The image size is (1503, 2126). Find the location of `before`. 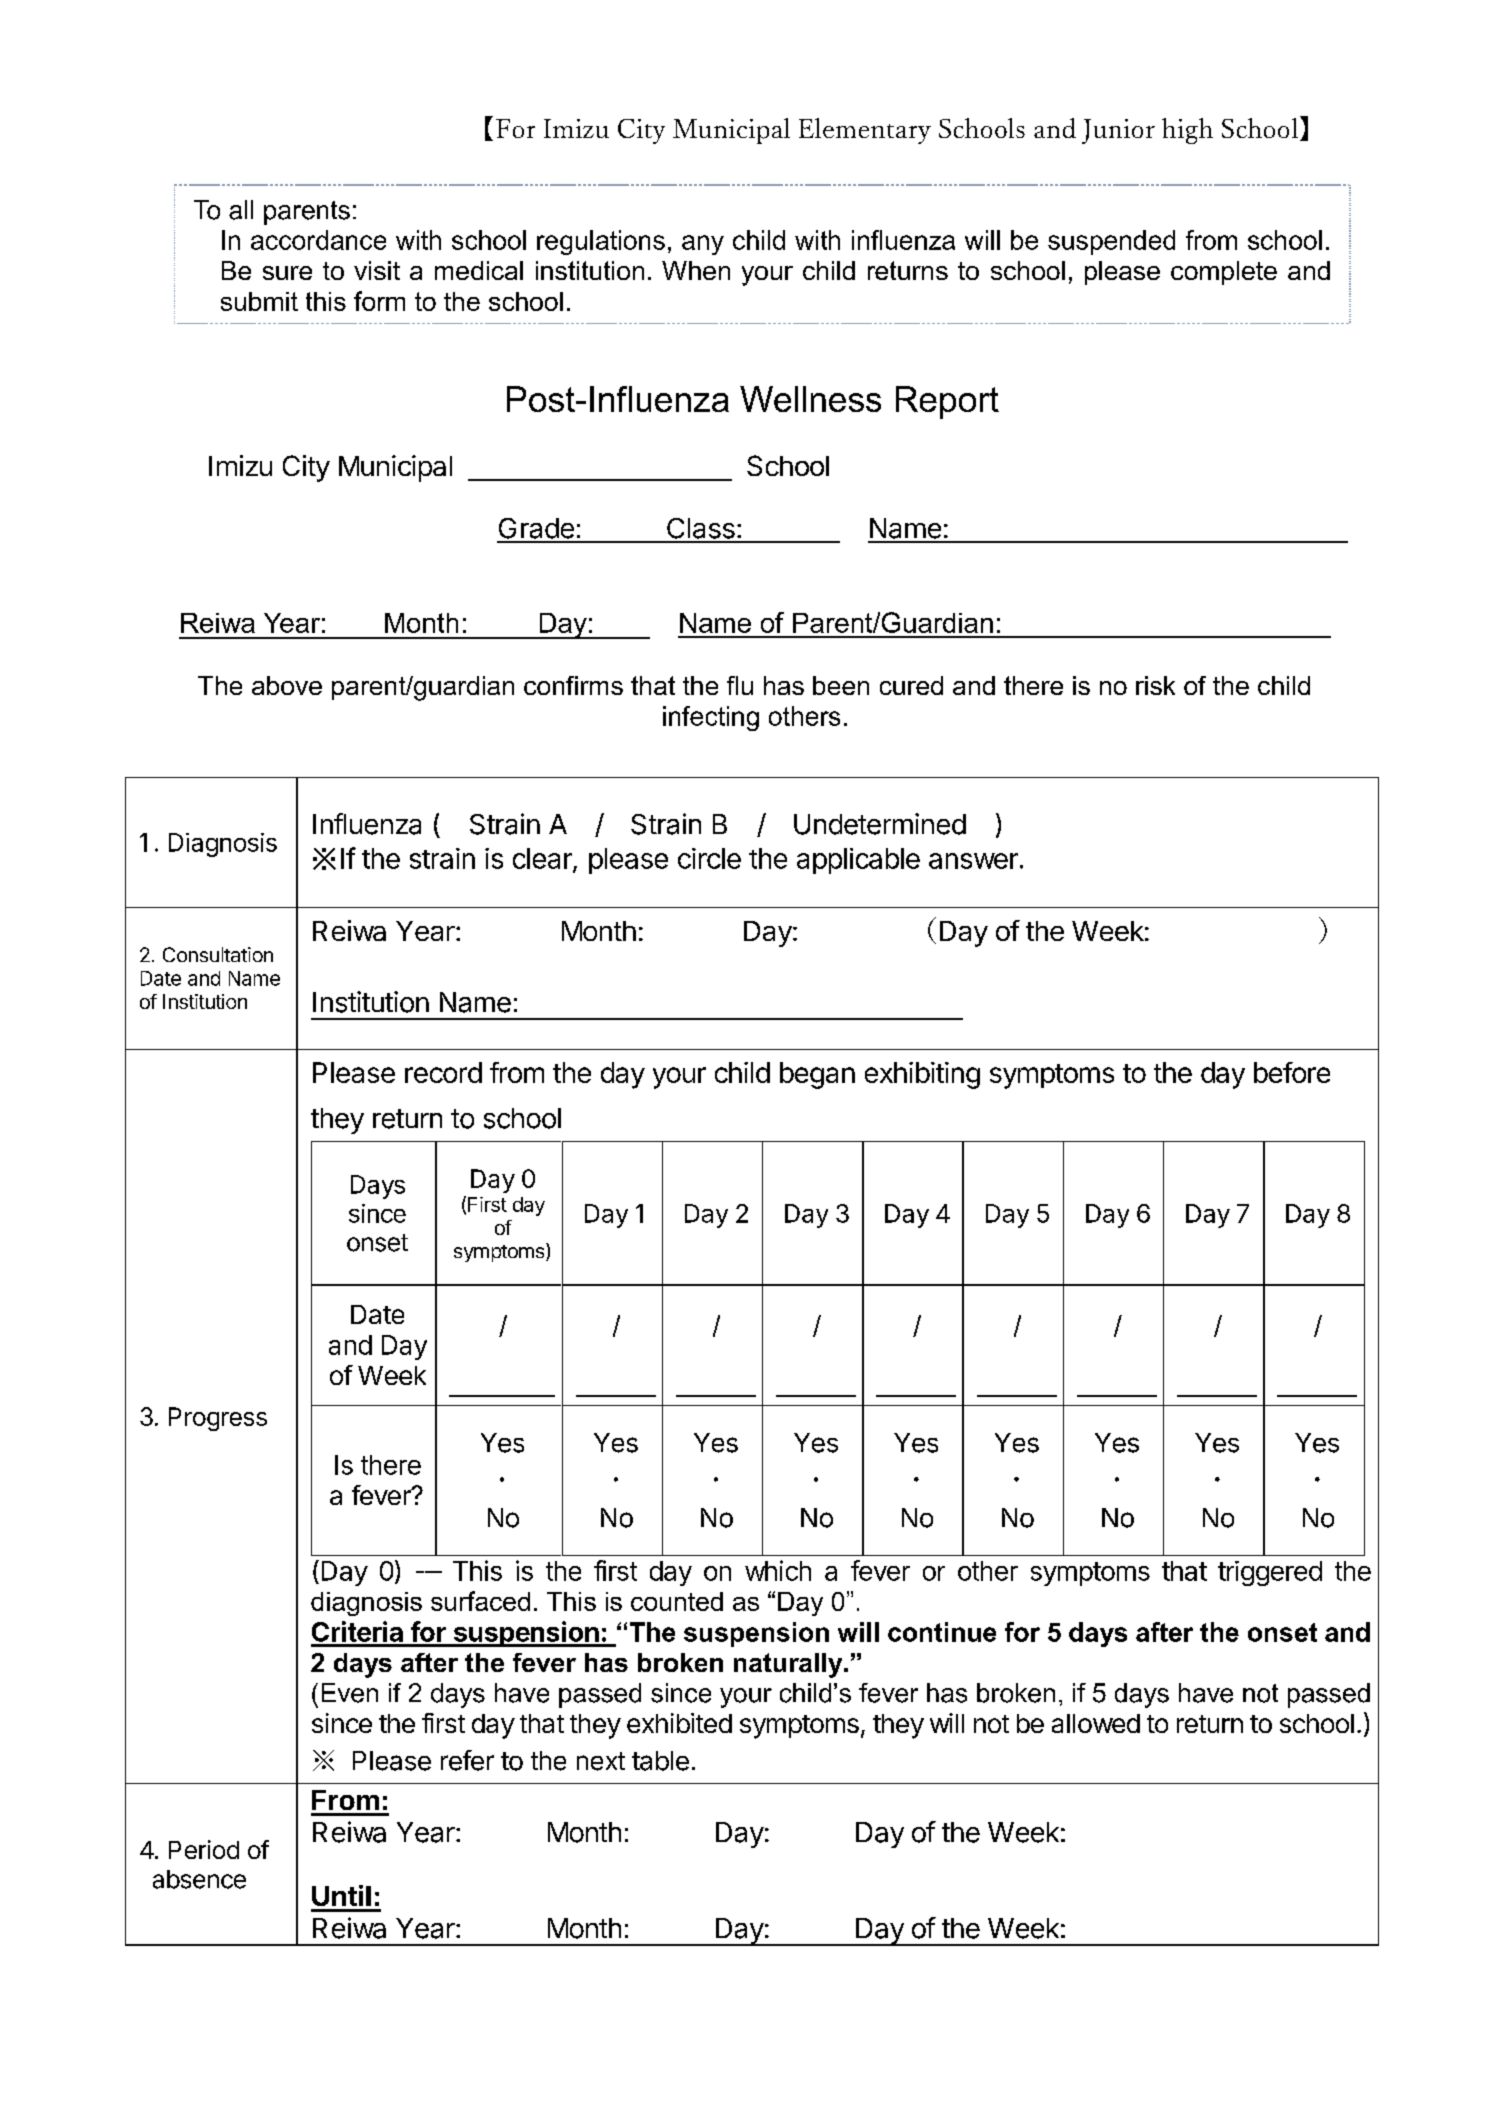

before is located at coordinates (1292, 1072).
